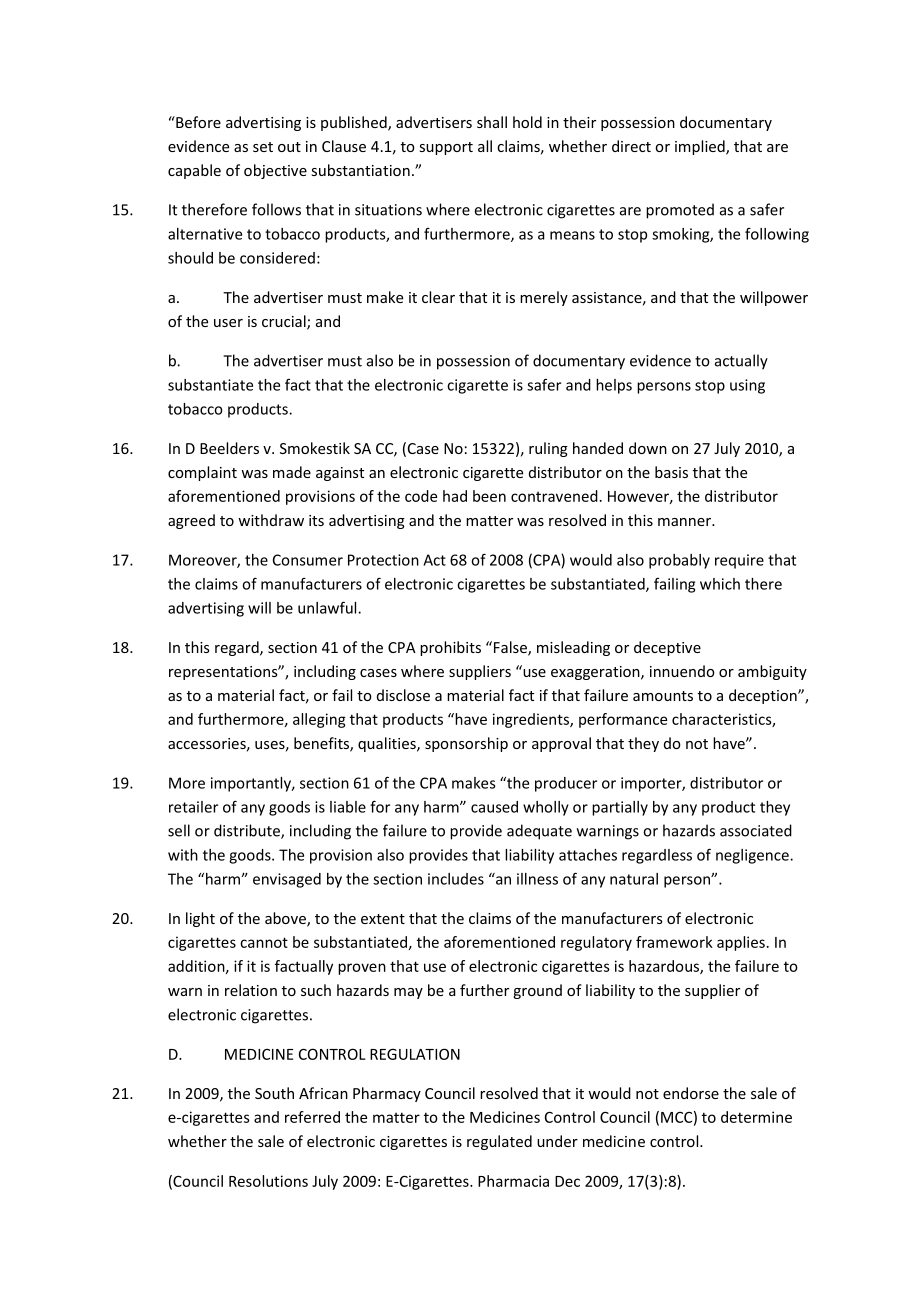  What do you see at coordinates (701, 147) in the page?
I see `implied` at bounding box center [701, 147].
